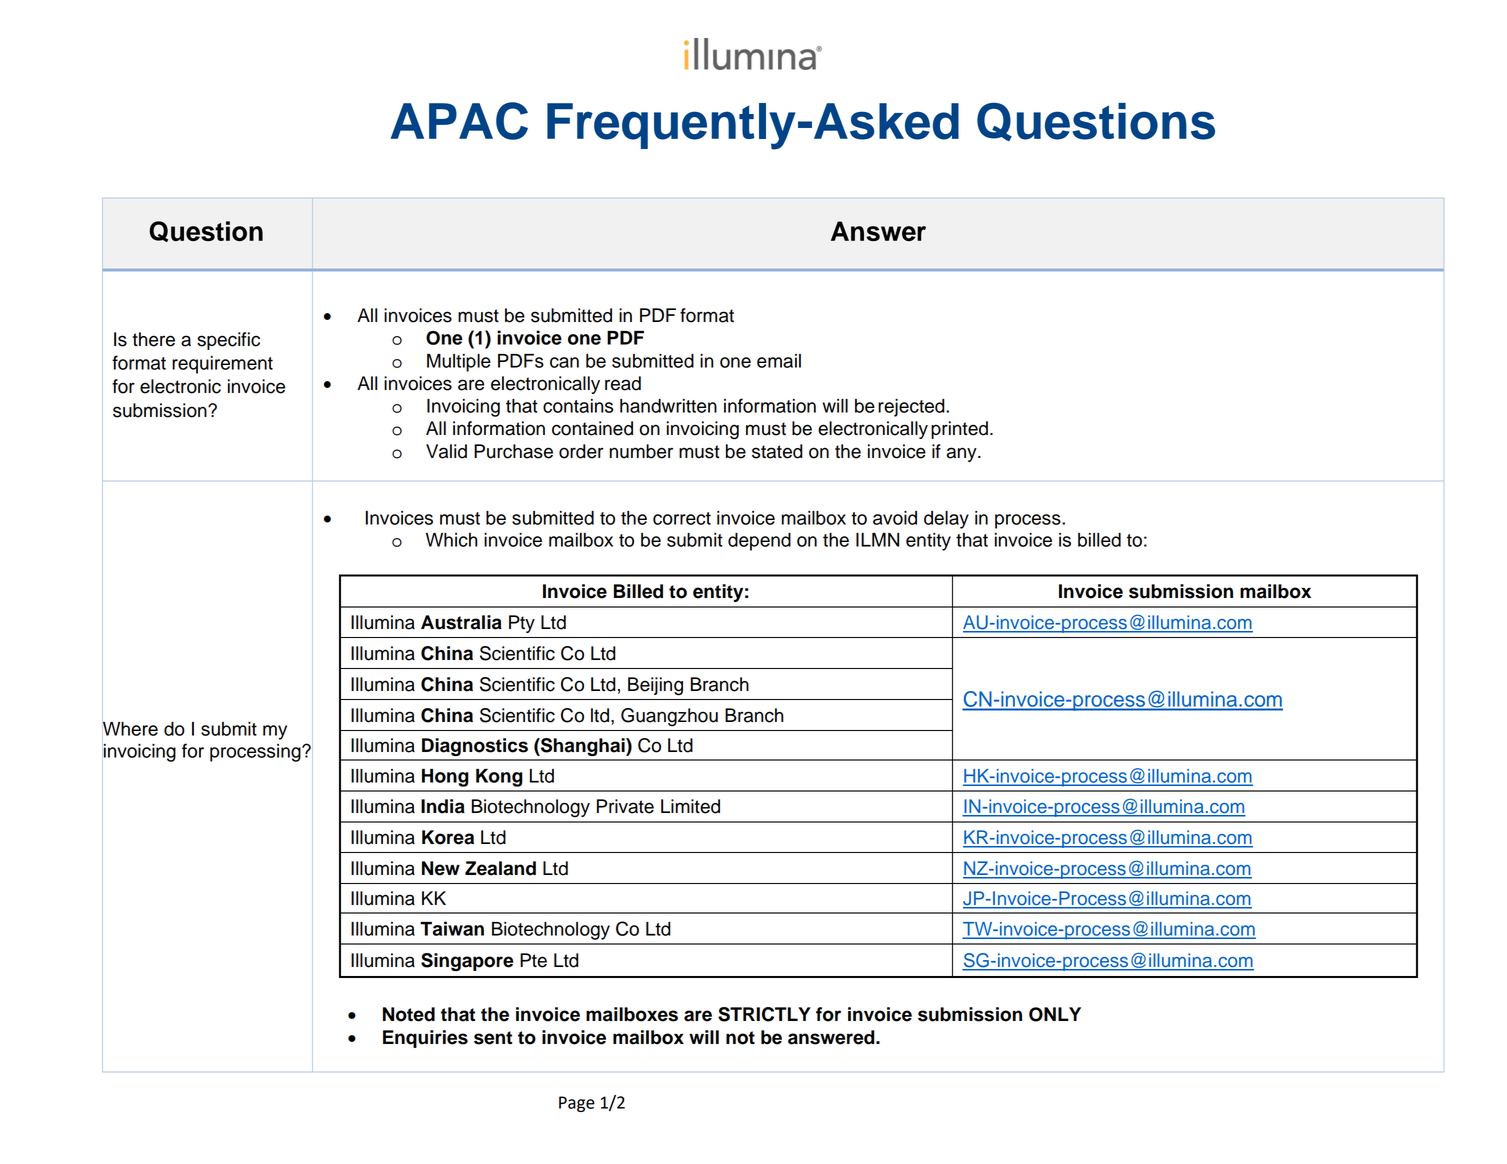 Image resolution: width=1507 pixels, height=1164 pixels. Describe the element at coordinates (459, 121) in the page. I see `APAC` at that location.
